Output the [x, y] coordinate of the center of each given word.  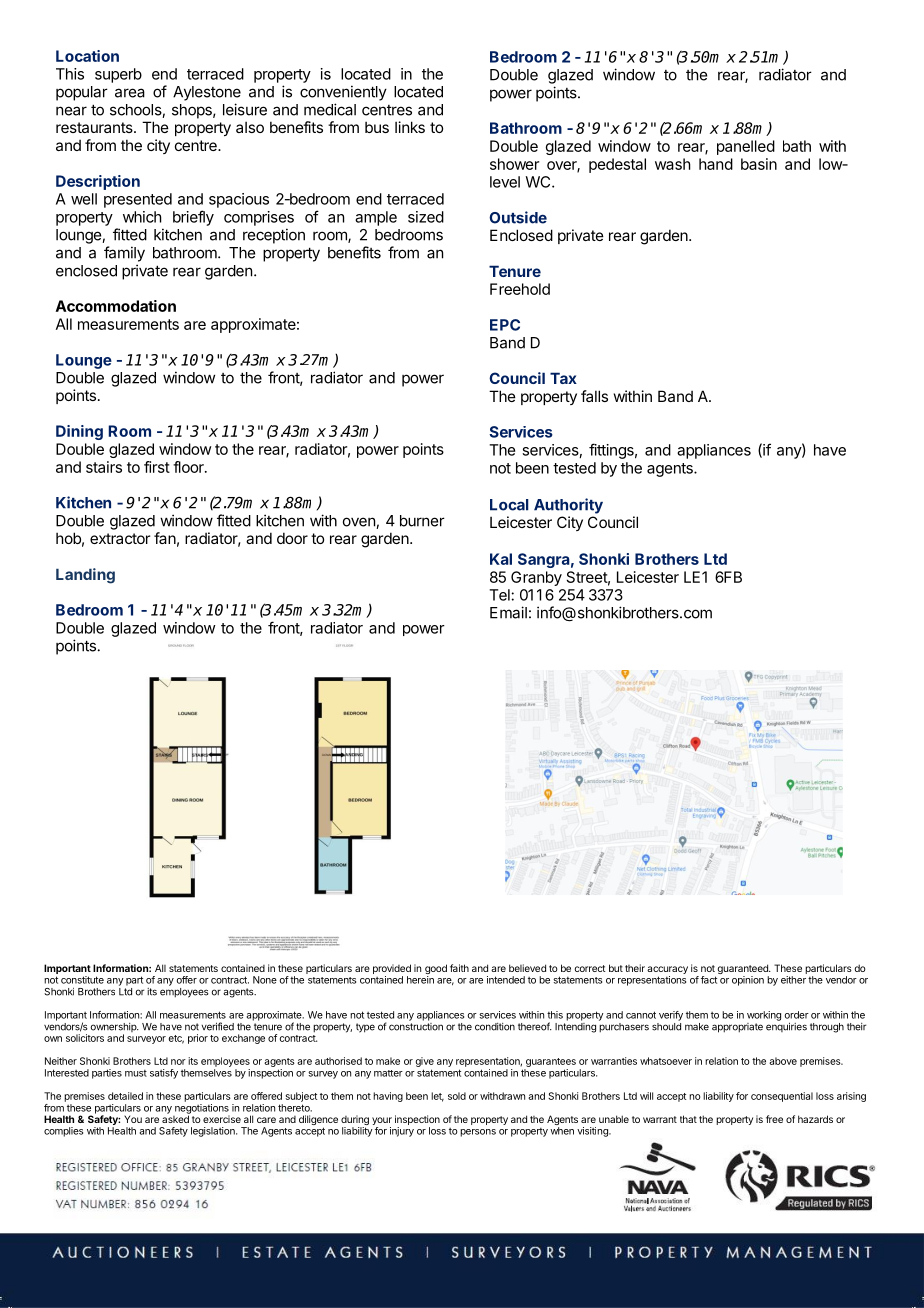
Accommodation [116, 306]
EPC [505, 325]
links [410, 127]
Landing [85, 576]
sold [457, 1096]
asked [176, 1118]
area [130, 93]
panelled [746, 147]
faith [459, 968]
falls [594, 396]
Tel [500, 595]
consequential [782, 1097]
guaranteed [744, 970]
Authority [568, 506]
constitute [82, 980]
